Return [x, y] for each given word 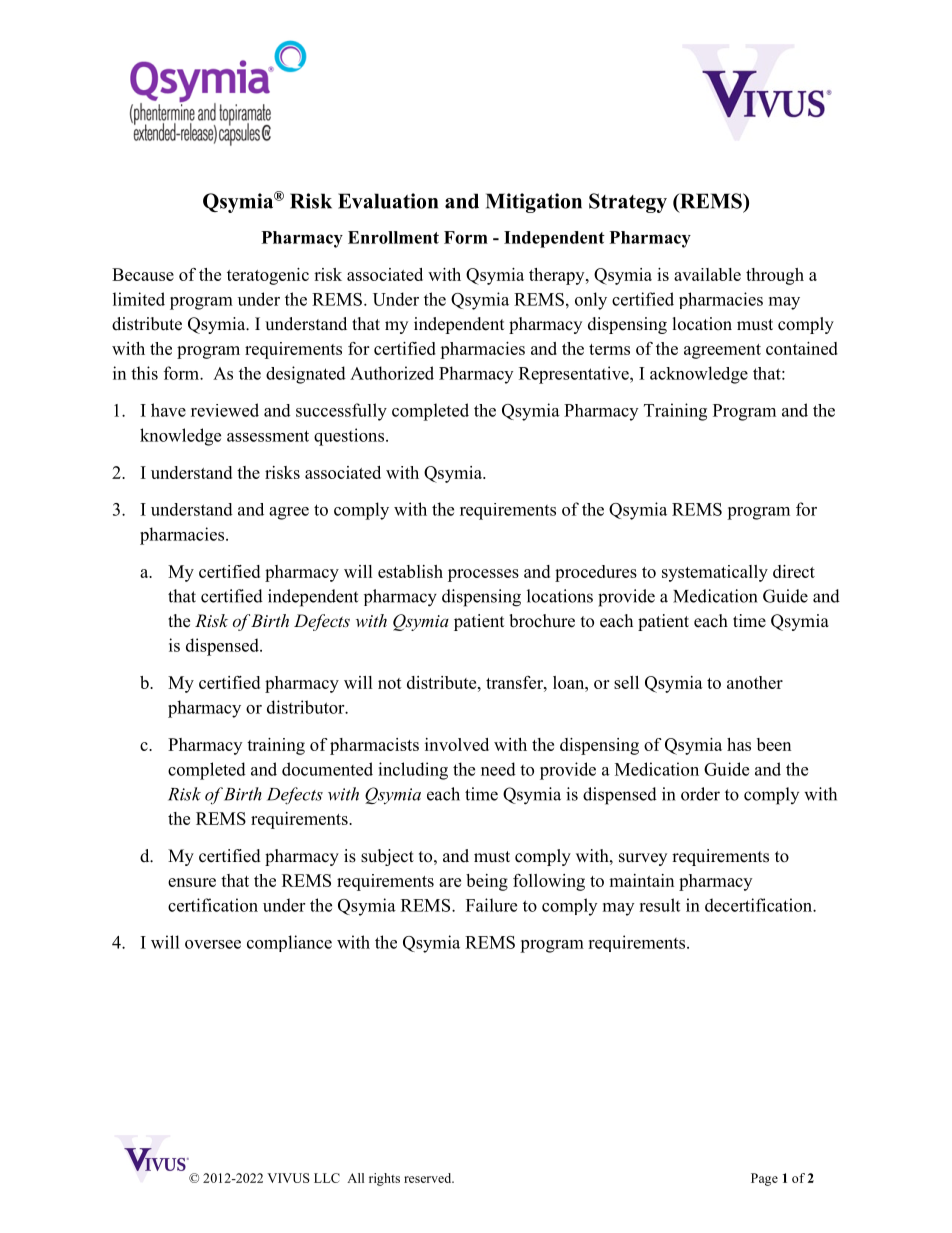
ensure [192, 882]
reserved [429, 1178]
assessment [268, 436]
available [707, 274]
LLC [327, 1178]
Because [143, 274]
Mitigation [534, 203]
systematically [715, 573]
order [700, 794]
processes [483, 575]
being [487, 882]
